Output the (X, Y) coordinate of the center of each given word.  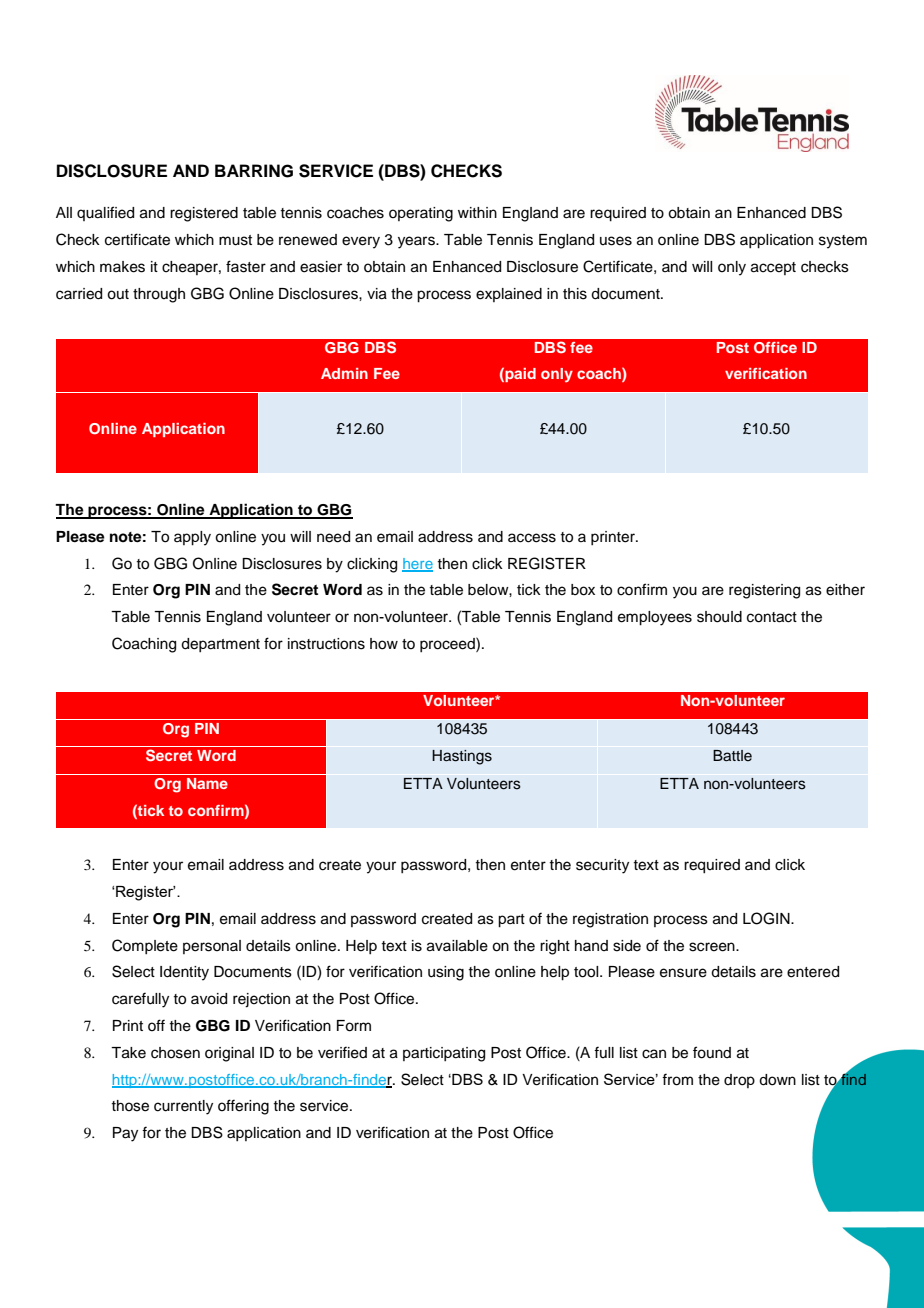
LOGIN (767, 918)
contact (772, 617)
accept (773, 268)
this (575, 294)
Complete (145, 946)
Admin (344, 373)
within (477, 212)
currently (183, 1107)
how (384, 644)
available (457, 946)
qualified (105, 213)
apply (192, 538)
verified (342, 1052)
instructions (326, 644)
